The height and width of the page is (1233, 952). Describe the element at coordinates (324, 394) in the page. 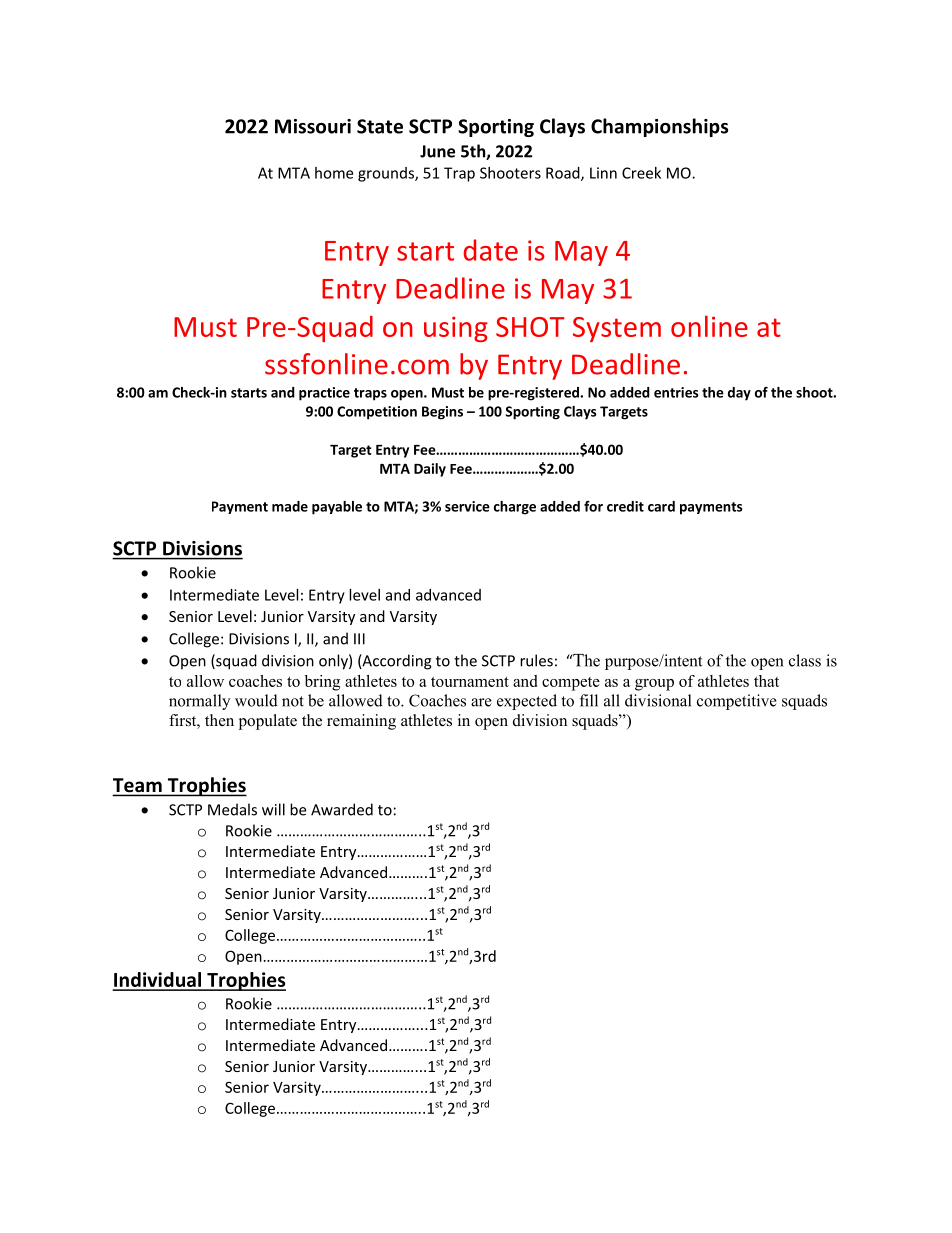

I see `practice` at that location.
